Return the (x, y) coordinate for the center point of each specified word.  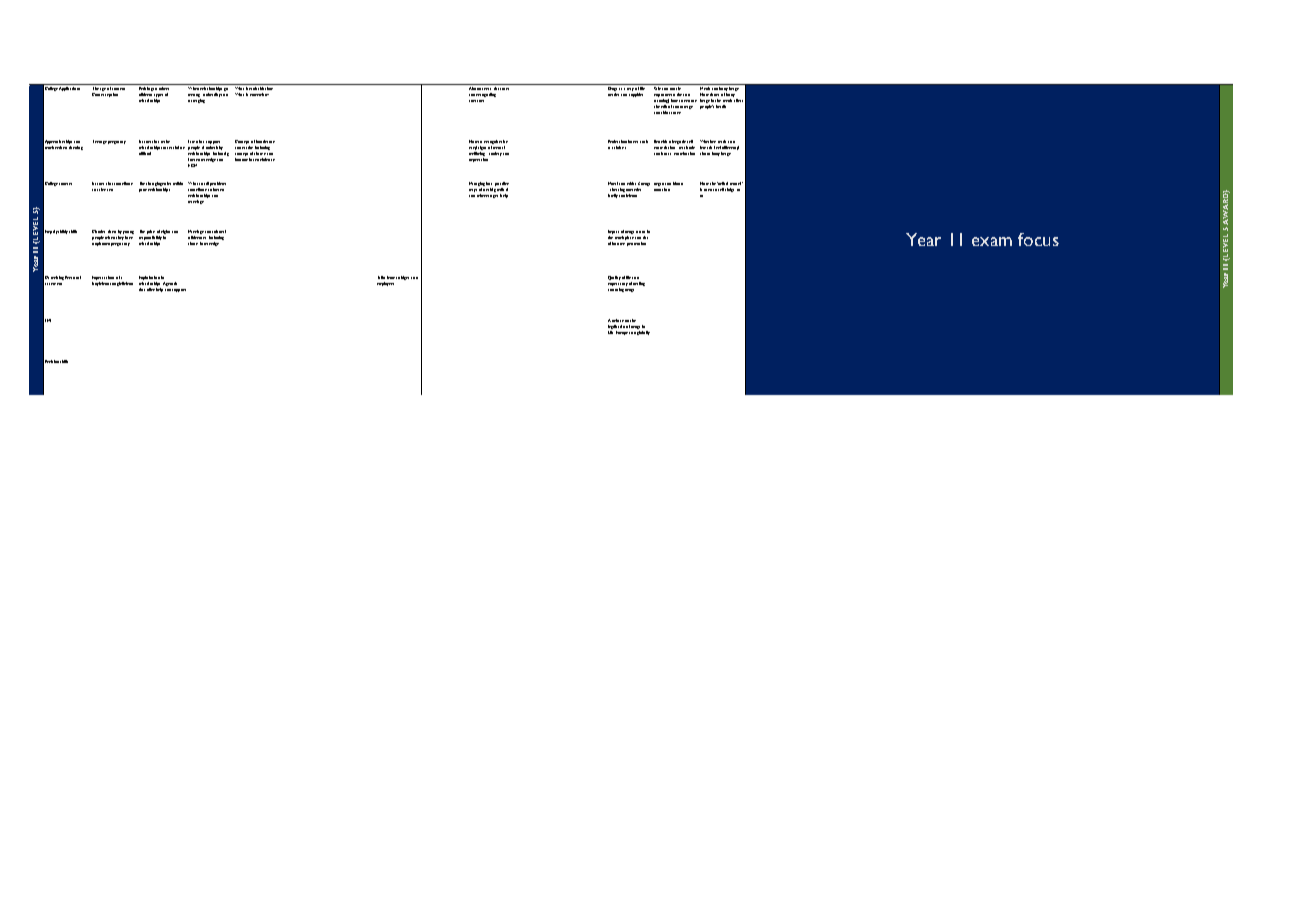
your (143, 190)
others (165, 87)
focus (1038, 239)
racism (247, 147)
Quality (614, 278)
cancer (675, 113)
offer (151, 289)
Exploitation (149, 278)
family (613, 196)
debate (618, 320)
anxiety (495, 154)
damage (686, 107)
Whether (708, 141)
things (729, 190)
